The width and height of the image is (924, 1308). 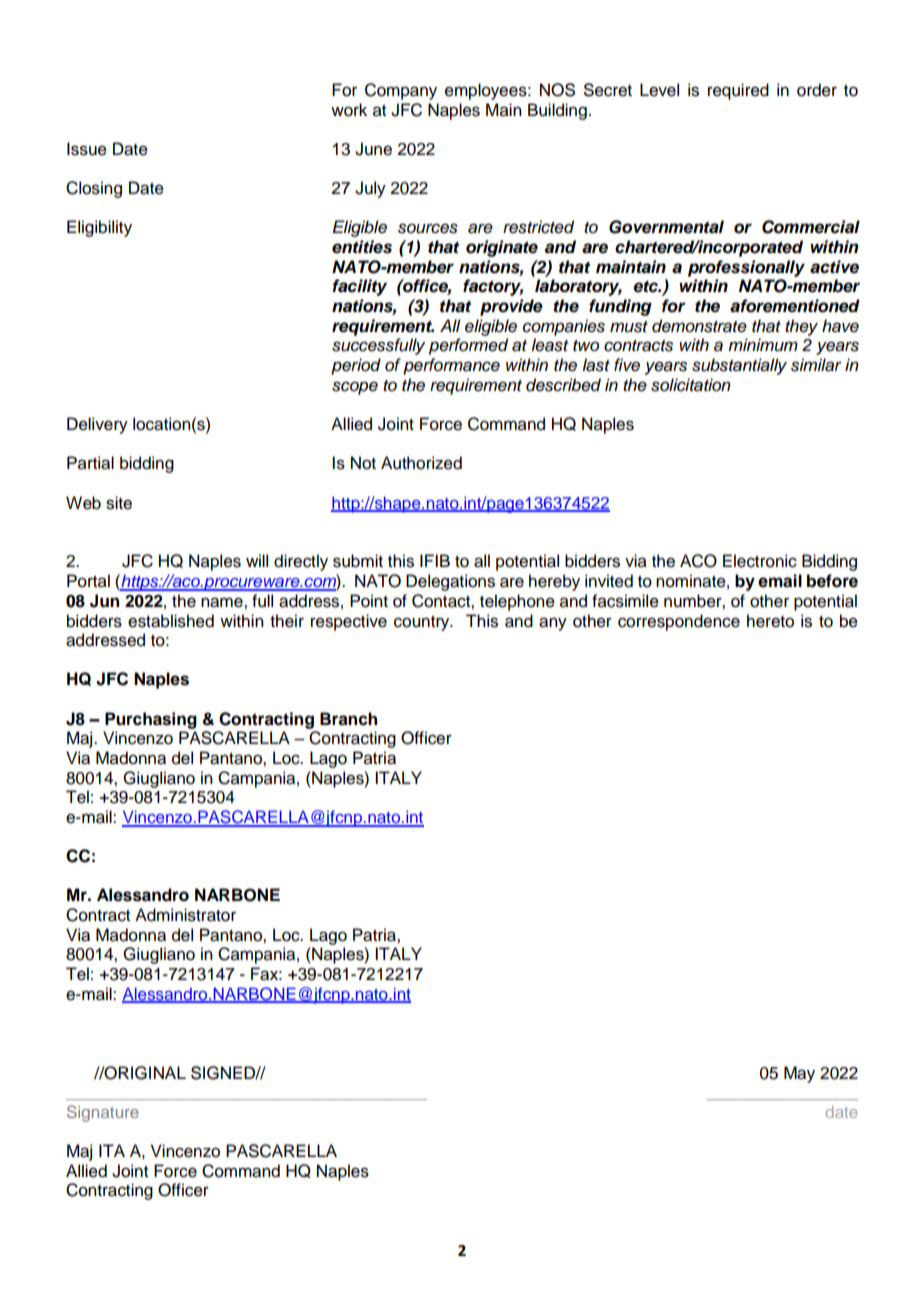 I want to click on Signature, so click(x=103, y=1113).
